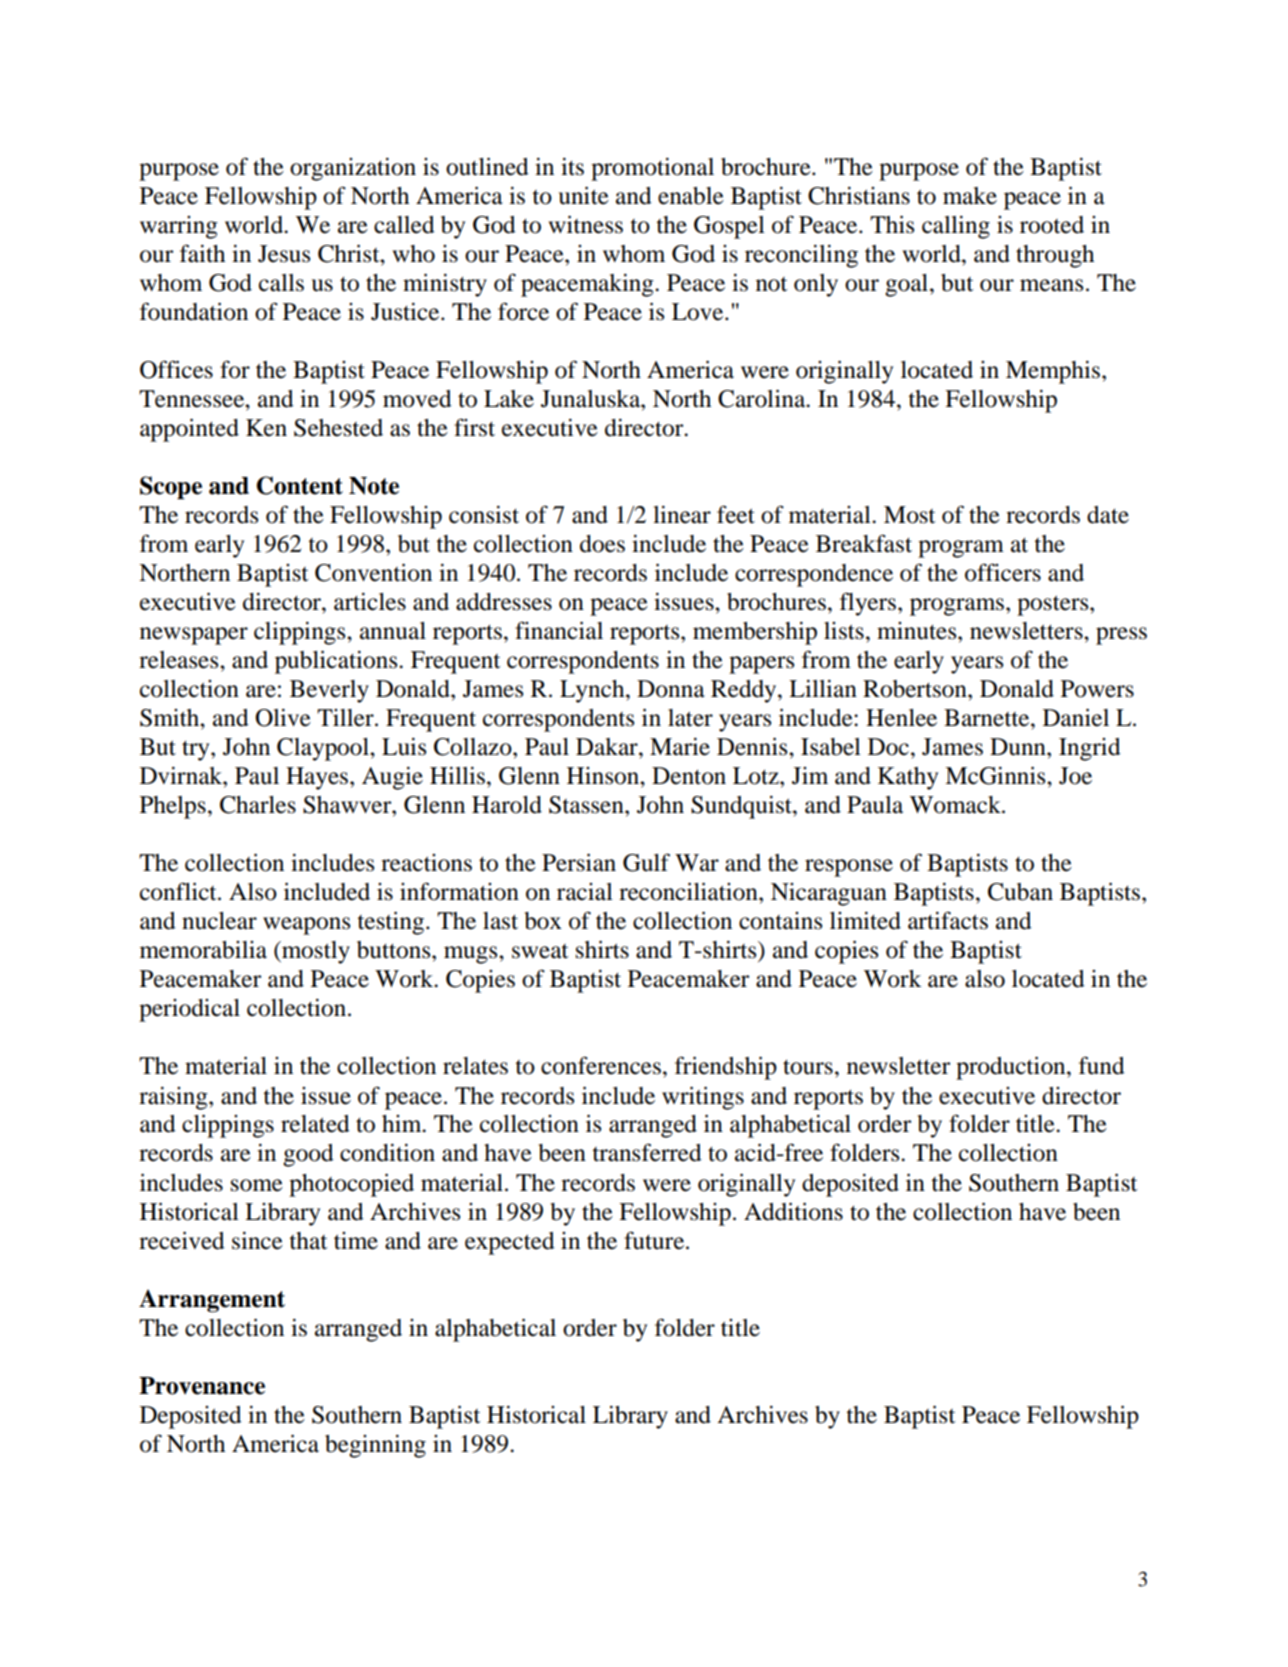 This screenshot has height=1667, width=1288. I want to click on enable, so click(691, 196).
